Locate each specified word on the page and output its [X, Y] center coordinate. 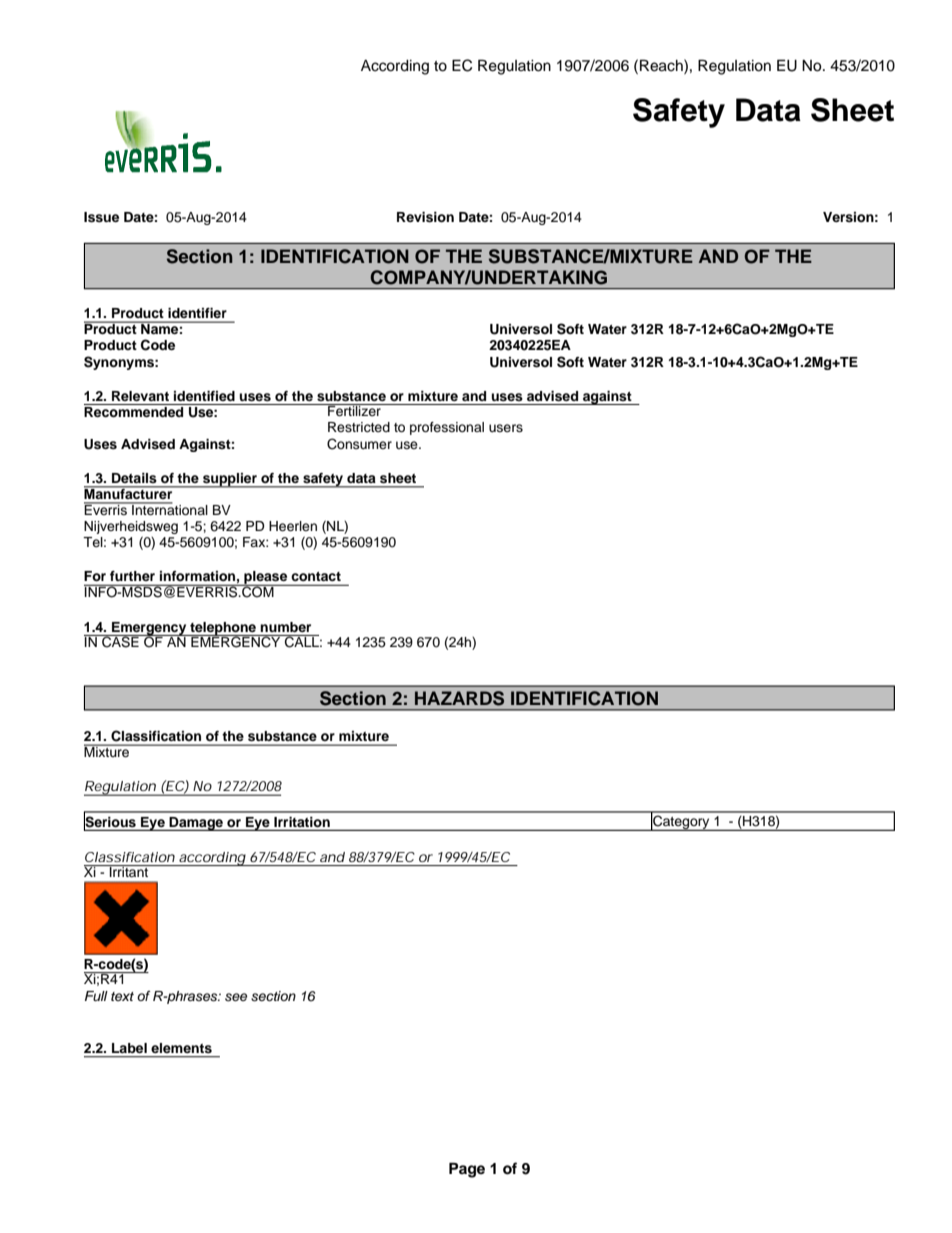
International [169, 508]
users [506, 428]
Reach [662, 65]
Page [467, 1170]
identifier [197, 313]
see [236, 997]
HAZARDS [459, 698]
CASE [120, 641]
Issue [101, 217]
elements [181, 1048]
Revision [425, 217]
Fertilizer [354, 410]
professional [447, 428]
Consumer [359, 444]
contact [316, 576]
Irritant [129, 871]
